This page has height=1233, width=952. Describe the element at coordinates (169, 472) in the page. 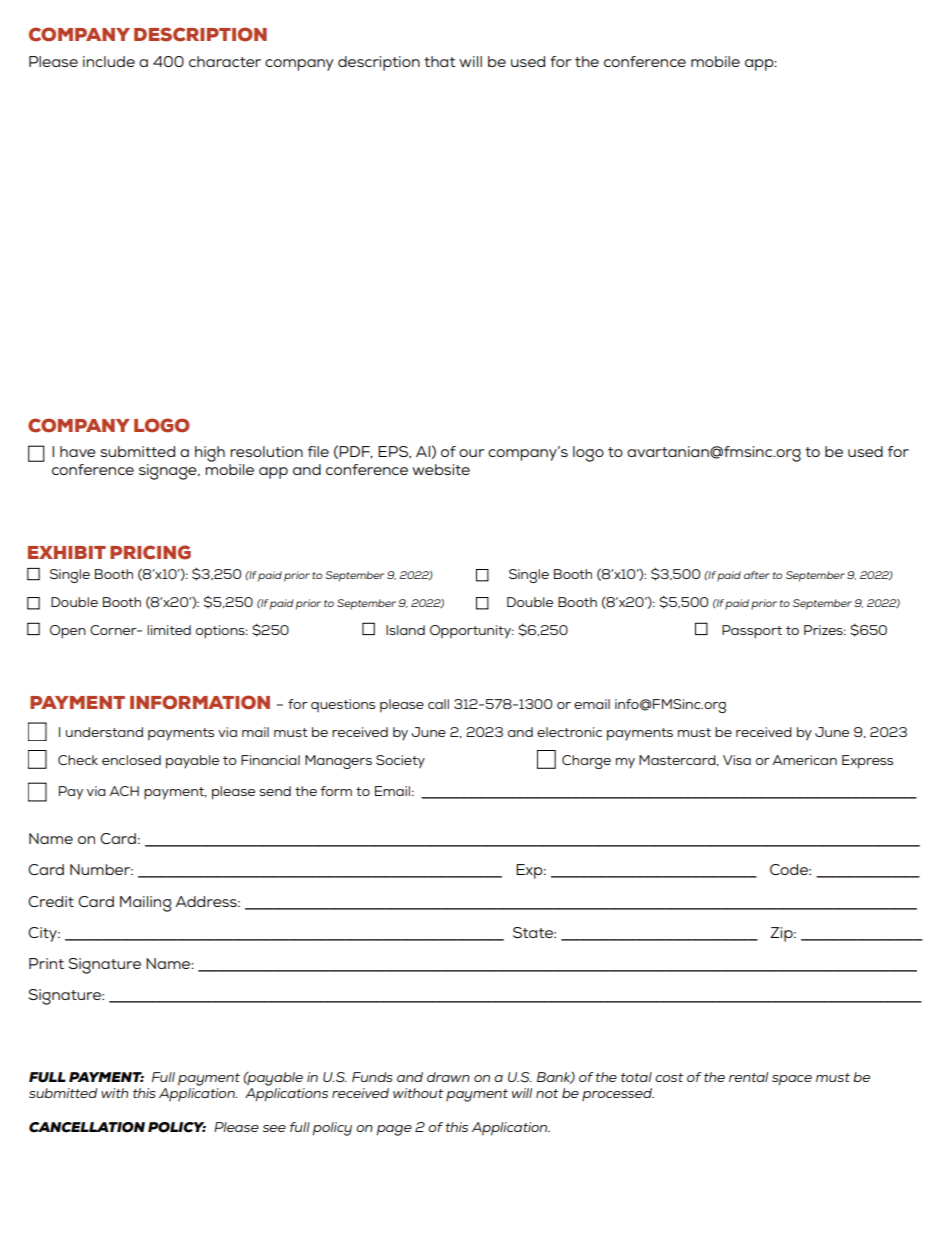

I see `signage` at that location.
